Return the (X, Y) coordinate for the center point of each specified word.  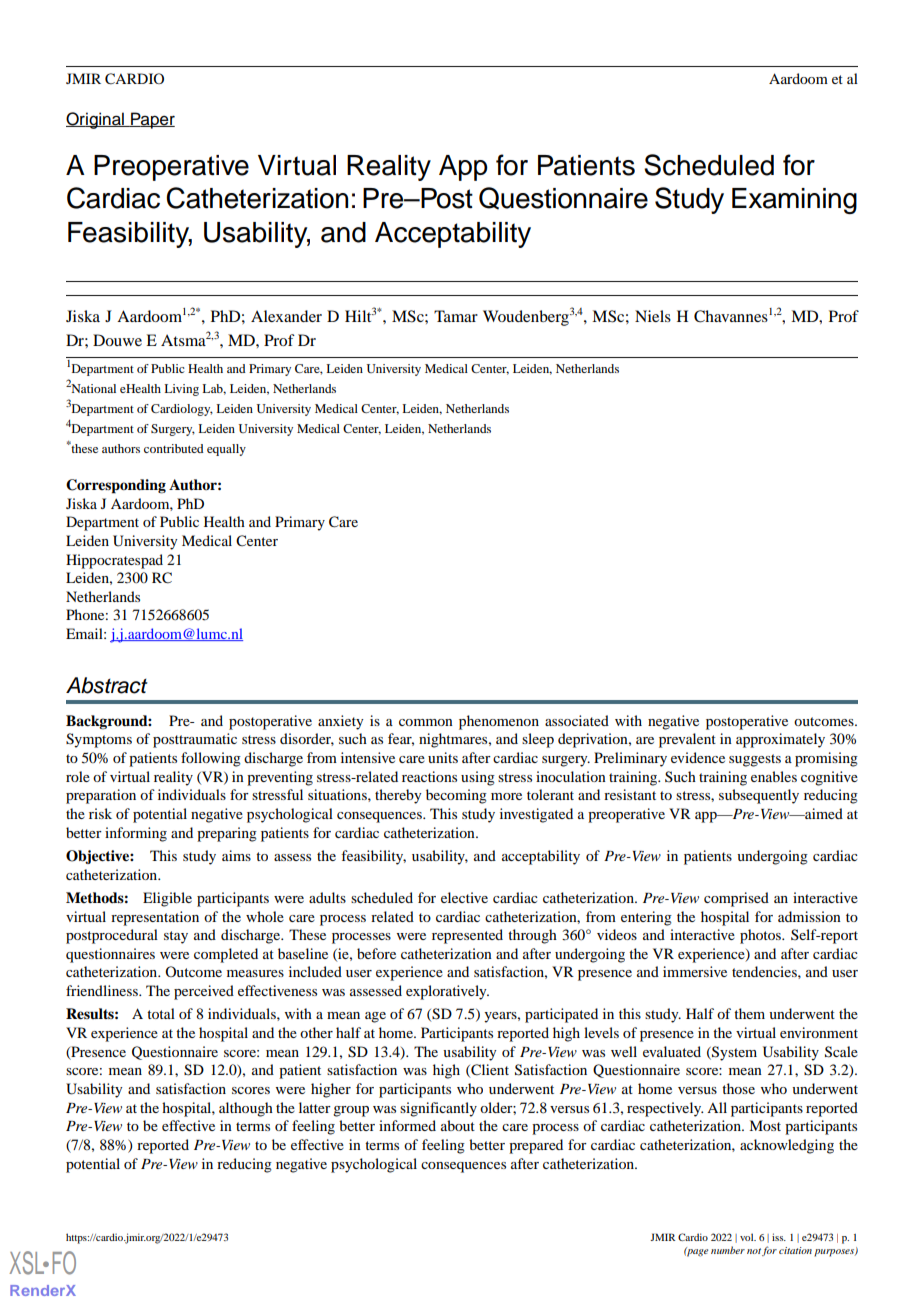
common (426, 722)
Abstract (107, 685)
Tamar (456, 316)
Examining (794, 201)
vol (748, 1237)
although (246, 1109)
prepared (536, 1146)
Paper (152, 120)
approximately (780, 740)
